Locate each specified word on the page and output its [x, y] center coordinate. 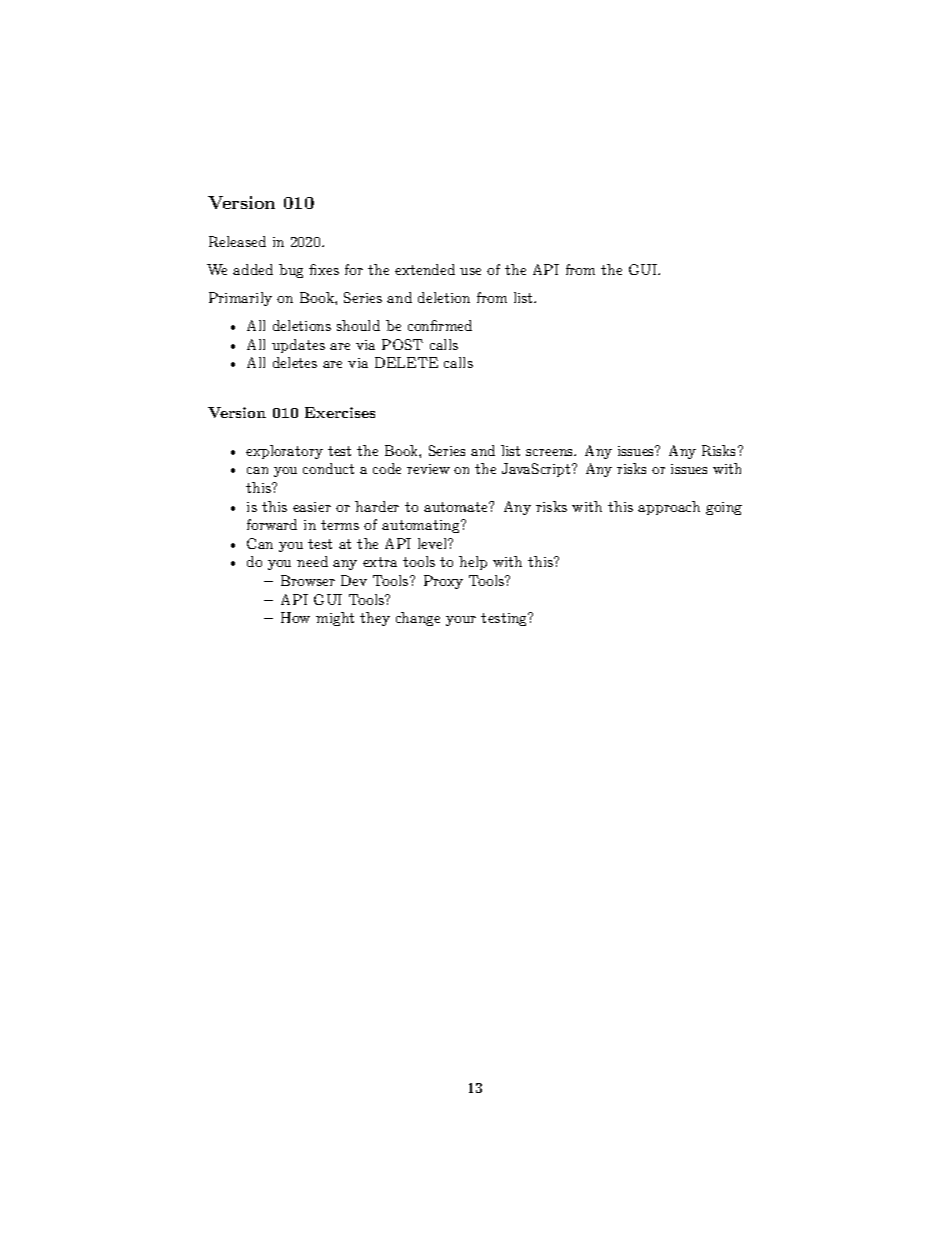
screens [550, 452]
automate [457, 506]
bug [291, 271]
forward [272, 524]
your [461, 621]
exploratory [284, 452]
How [295, 617]
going [724, 508]
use [470, 271]
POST [402, 344]
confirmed [440, 325]
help [473, 563]
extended [425, 269]
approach [669, 508]
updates [298, 346]
